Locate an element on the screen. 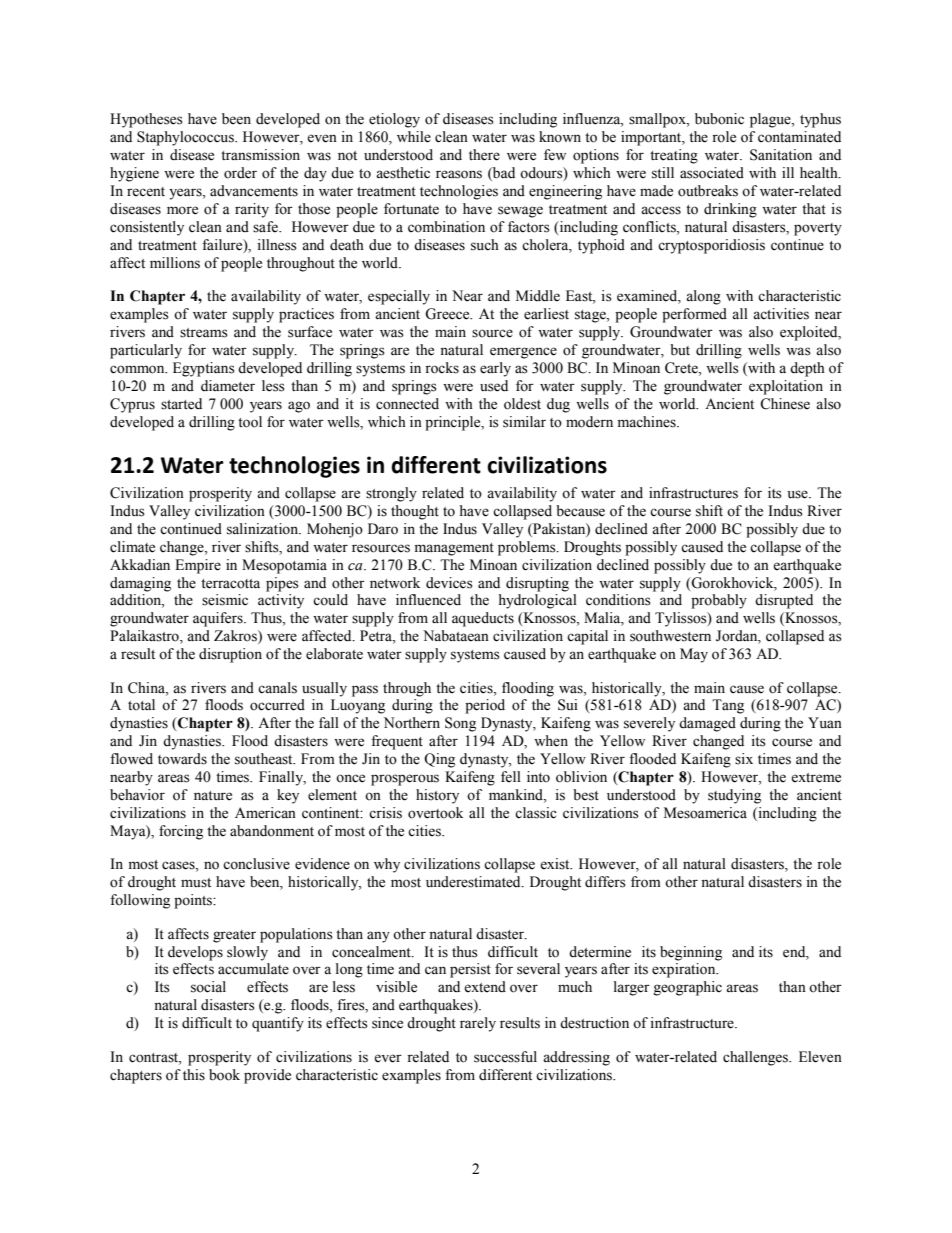  tool is located at coordinates (250, 422).
